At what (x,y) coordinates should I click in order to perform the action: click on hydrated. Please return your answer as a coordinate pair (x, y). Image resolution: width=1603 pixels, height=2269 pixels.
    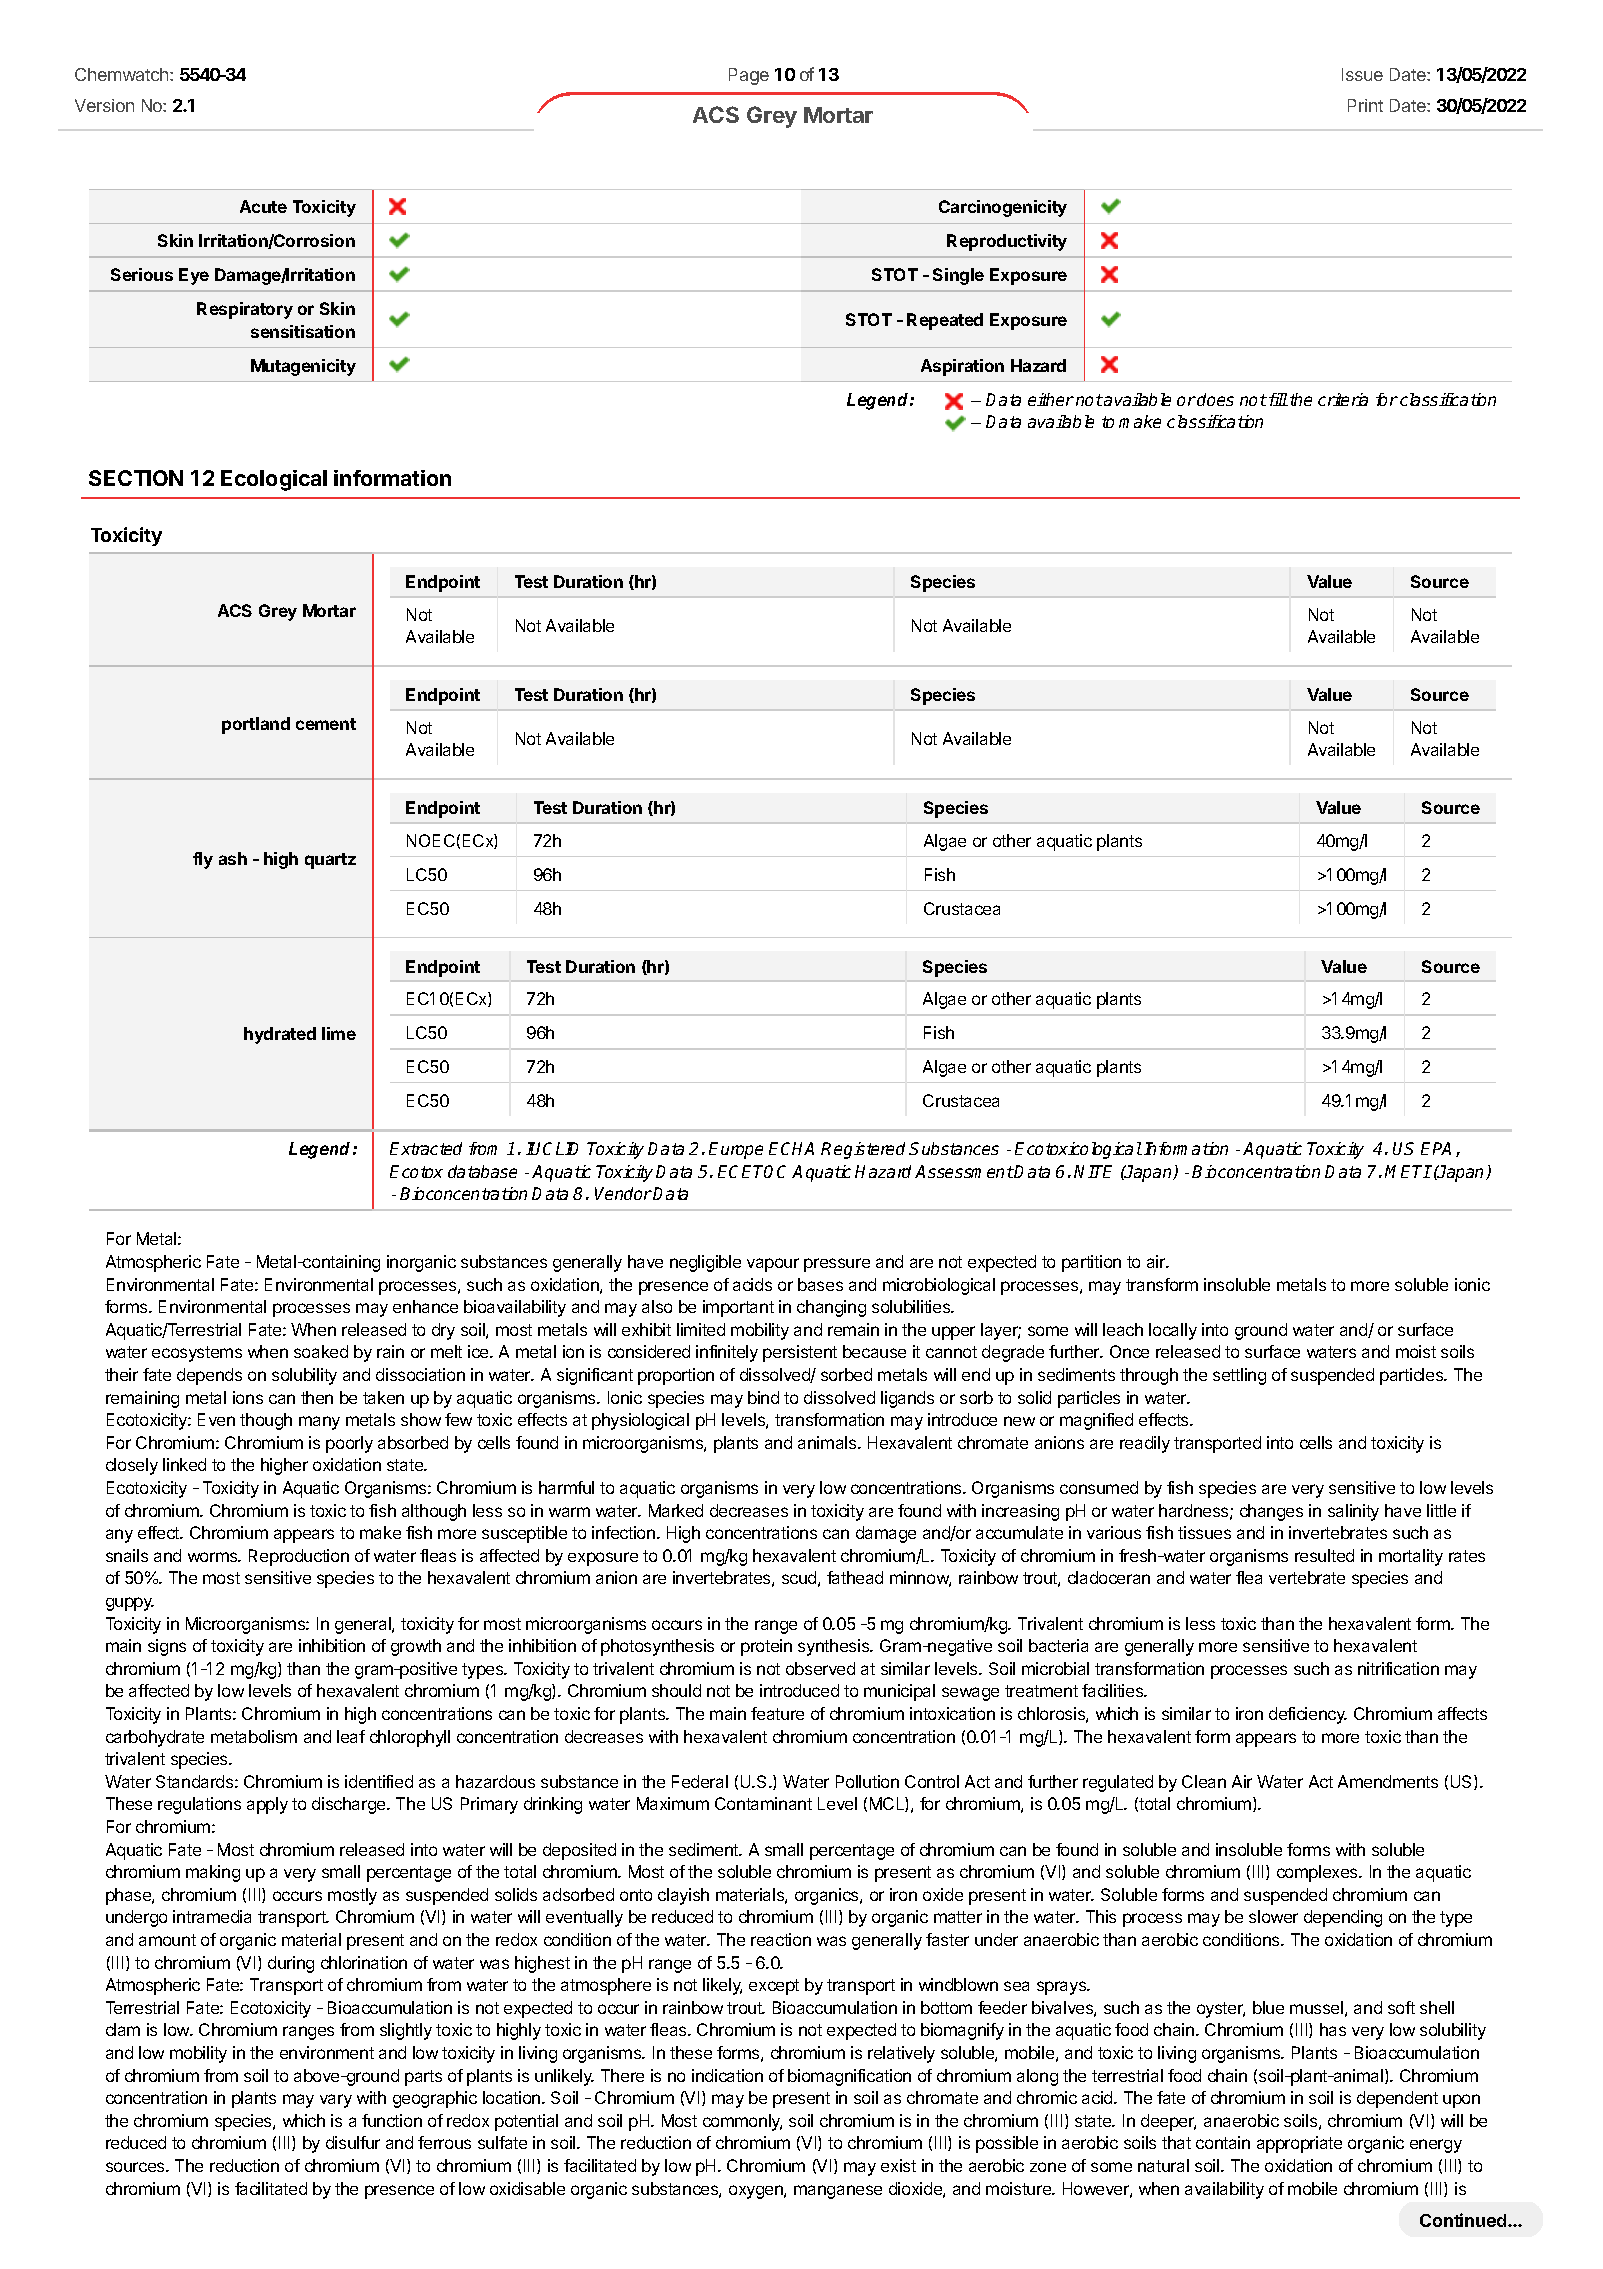
    Looking at the image, I should click on (280, 1035).
